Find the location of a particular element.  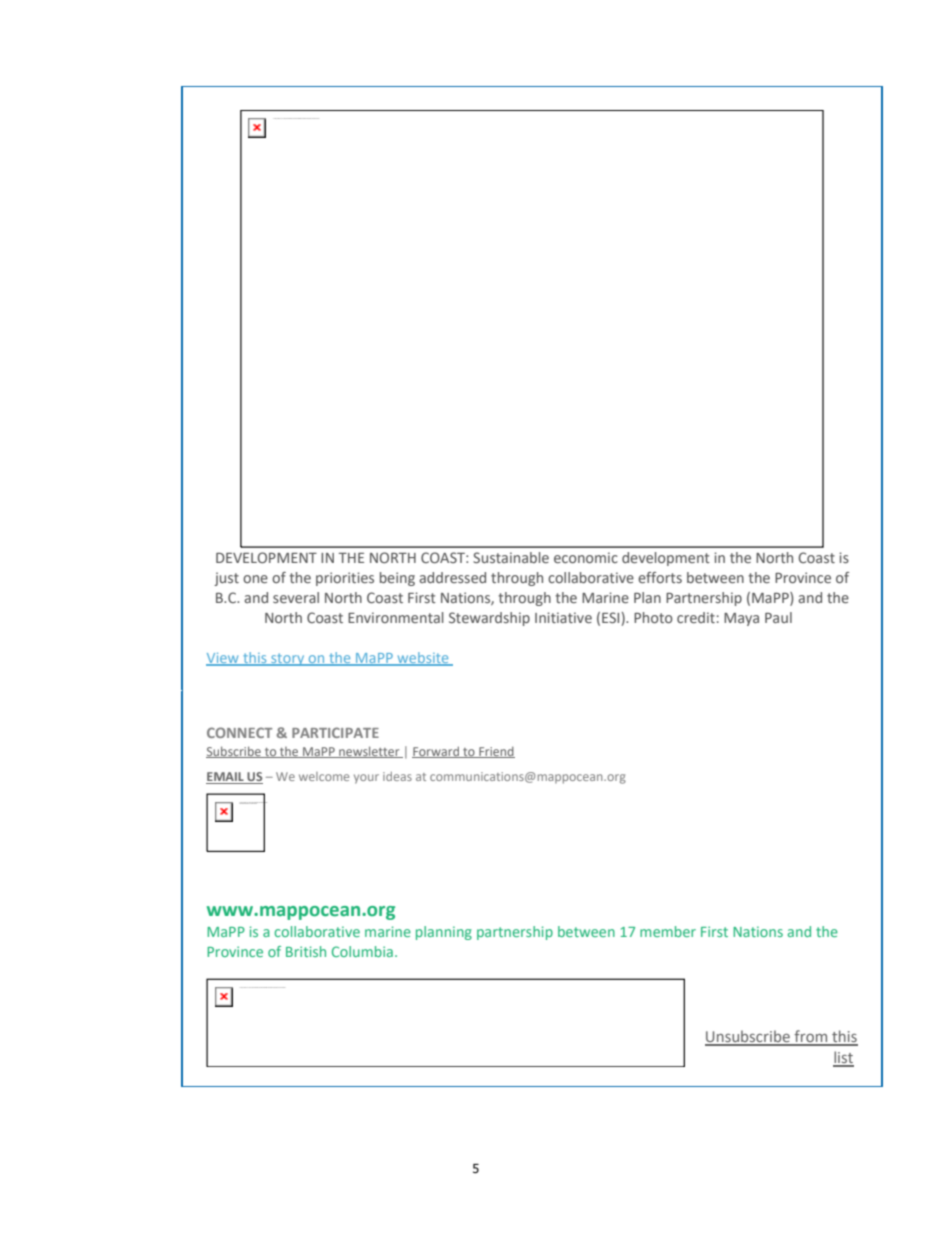

efforts is located at coordinates (660, 577).
